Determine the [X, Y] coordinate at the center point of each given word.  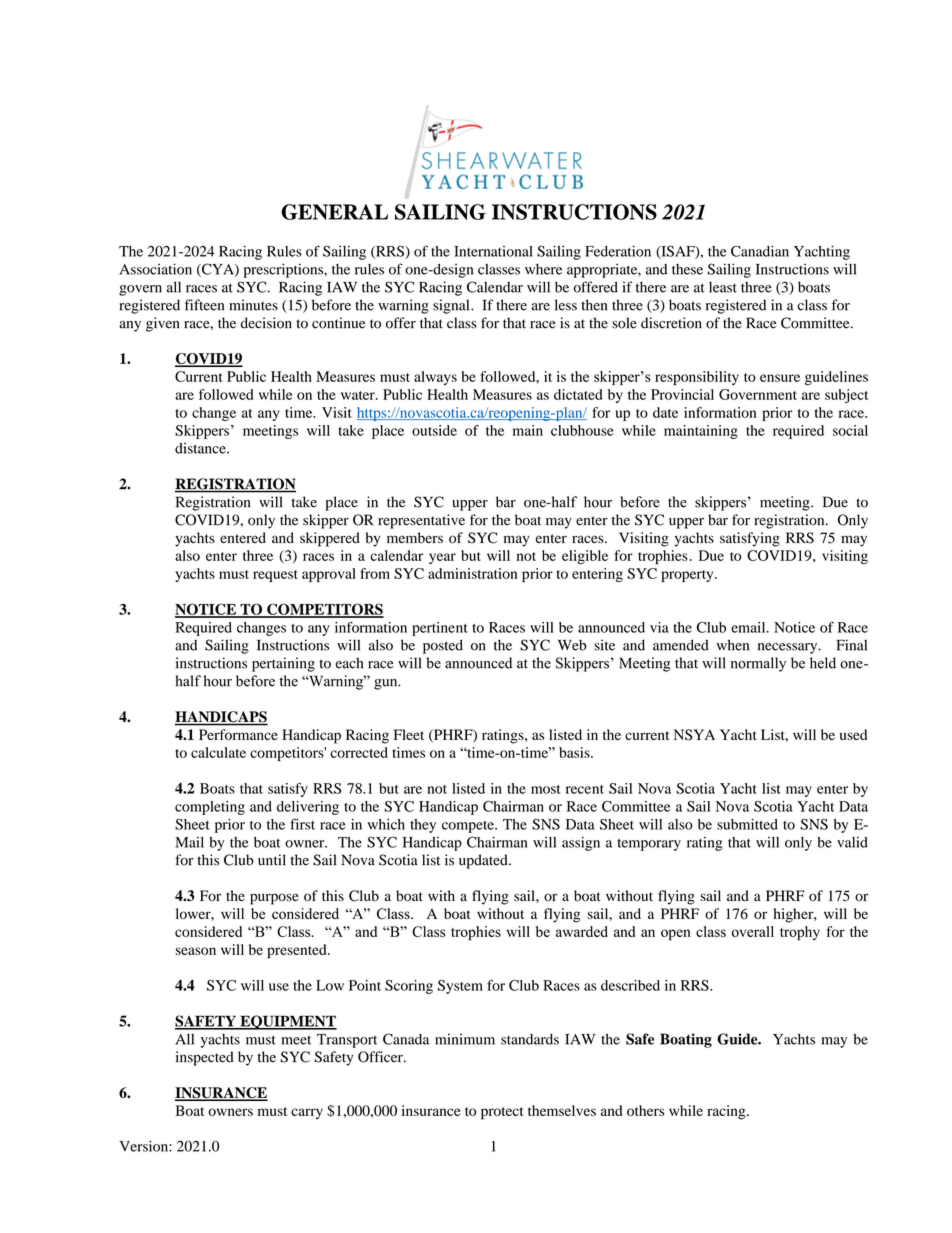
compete [469, 827]
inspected [205, 1058]
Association [156, 269]
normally [758, 664]
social [850, 430]
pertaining [283, 664]
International [493, 251]
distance [201, 448]
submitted [747, 824]
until [272, 860]
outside [434, 430]
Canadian [760, 251]
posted [443, 646]
